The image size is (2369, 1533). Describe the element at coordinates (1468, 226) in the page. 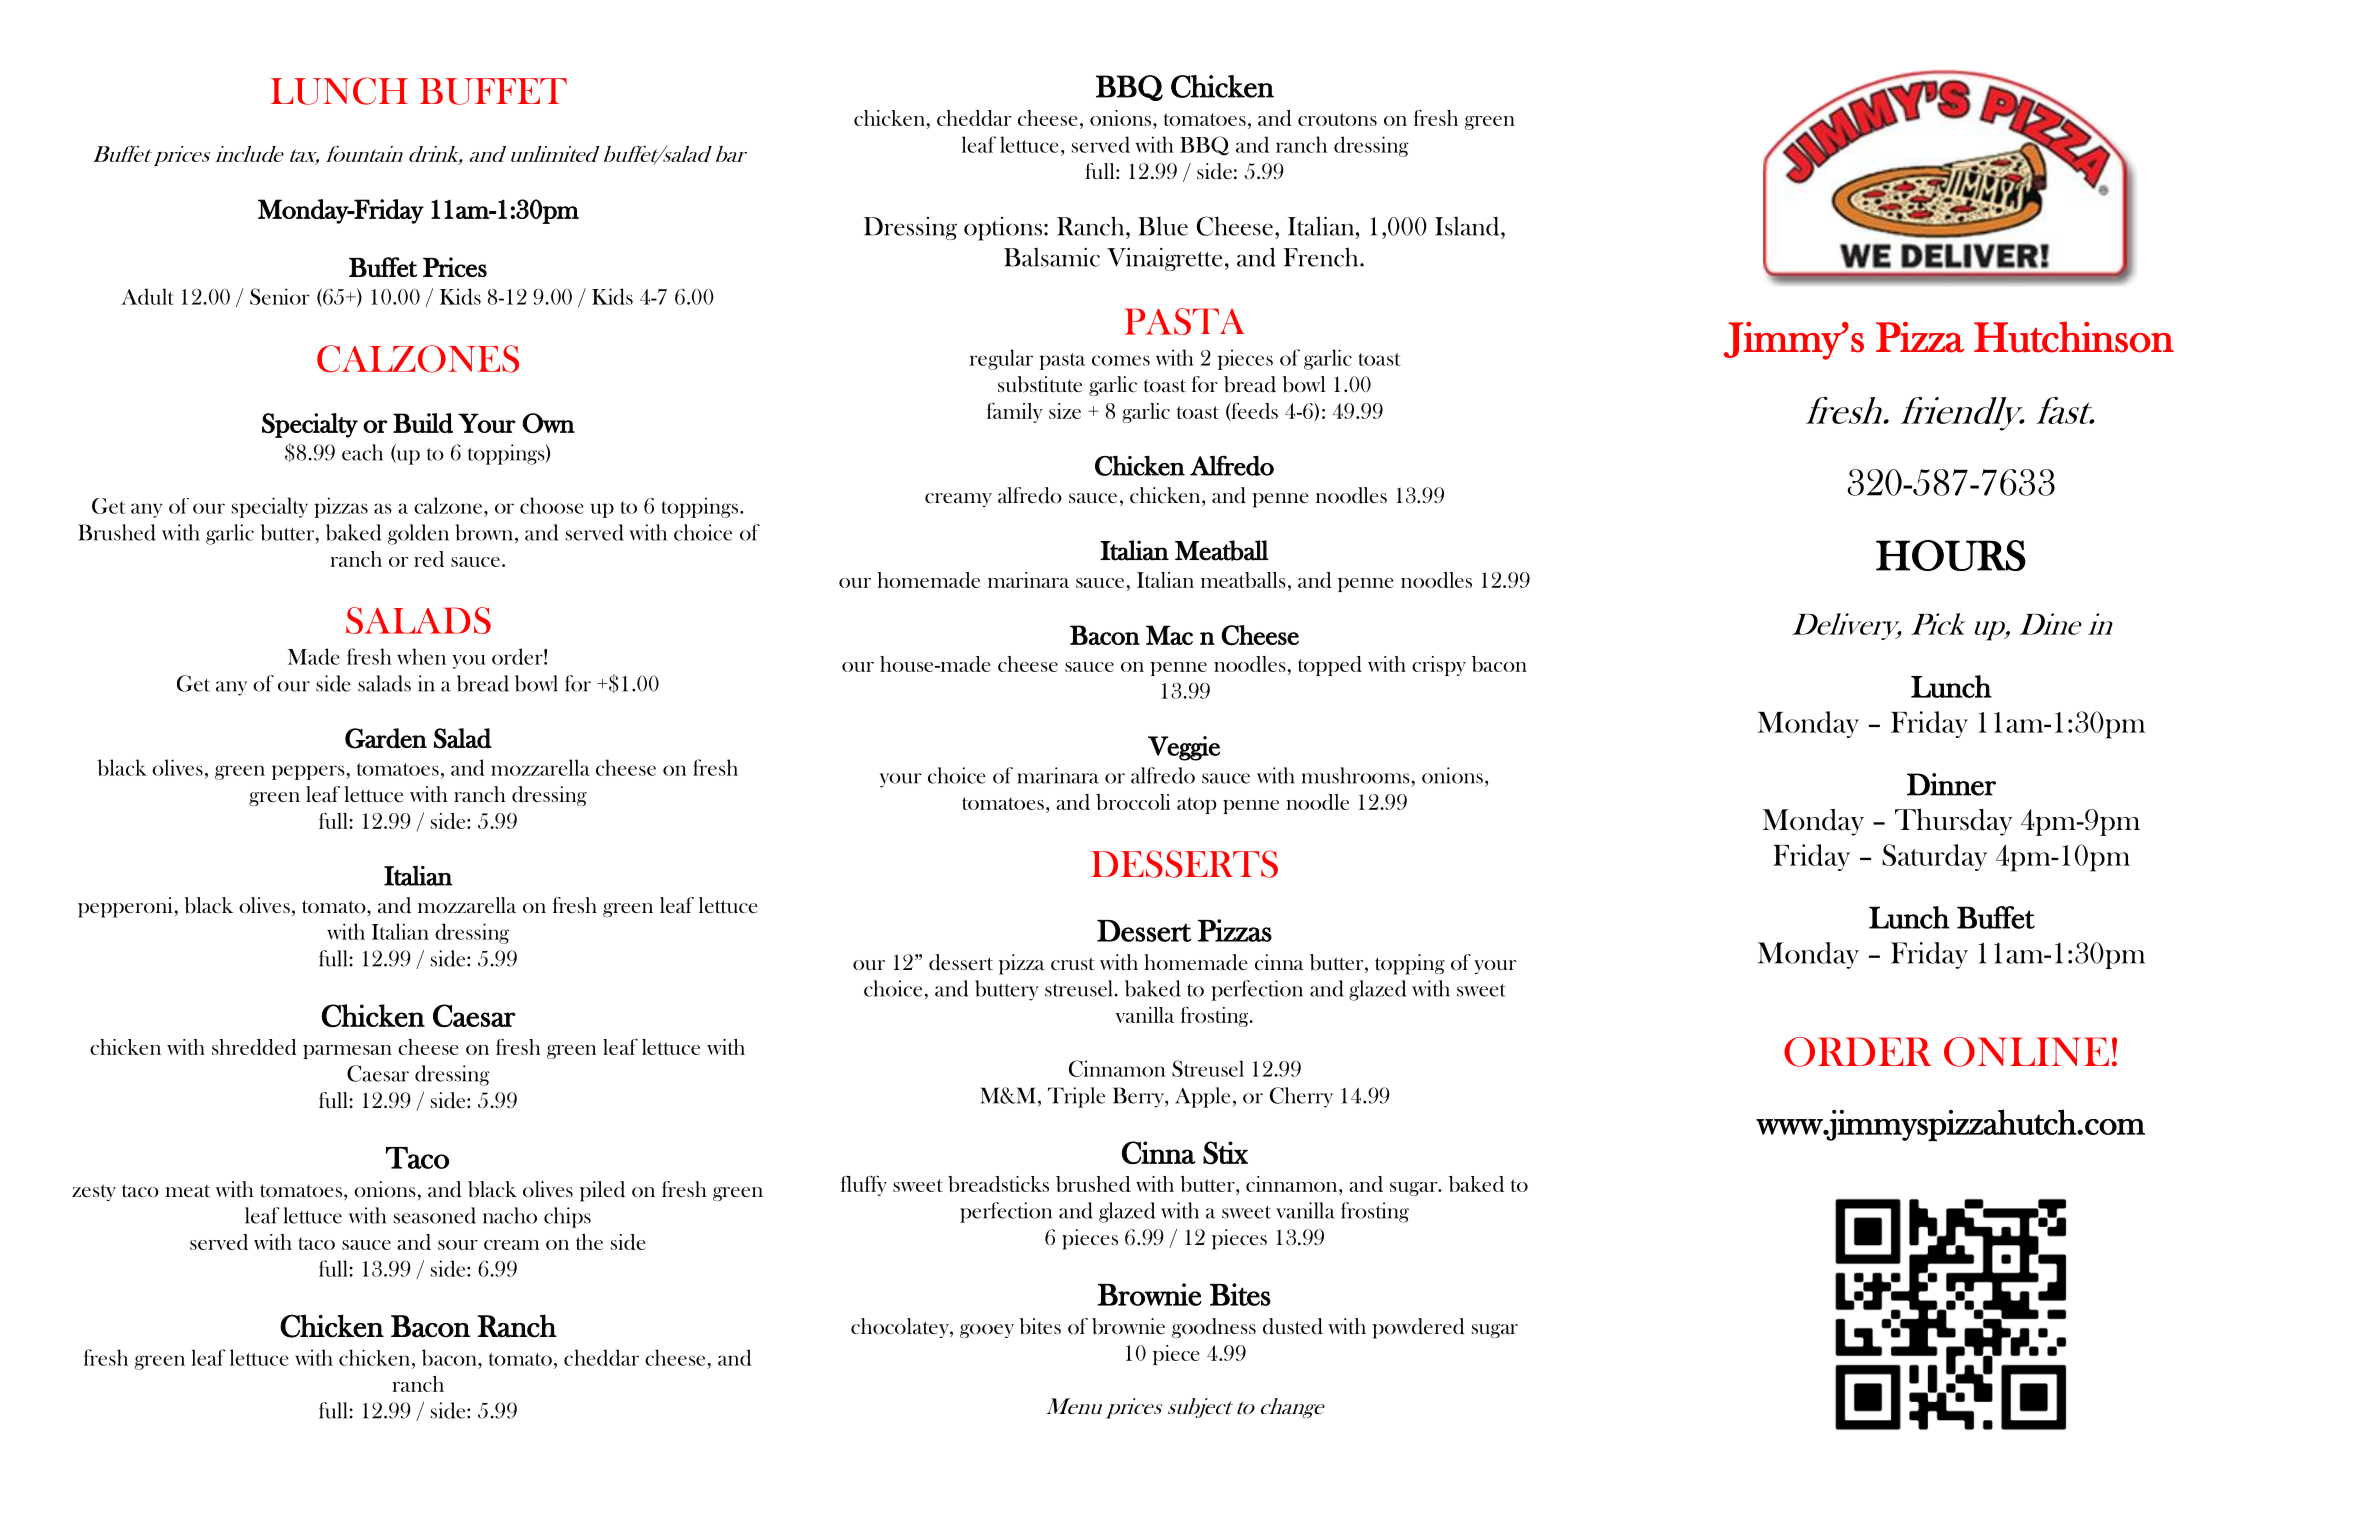

I see `Island` at that location.
